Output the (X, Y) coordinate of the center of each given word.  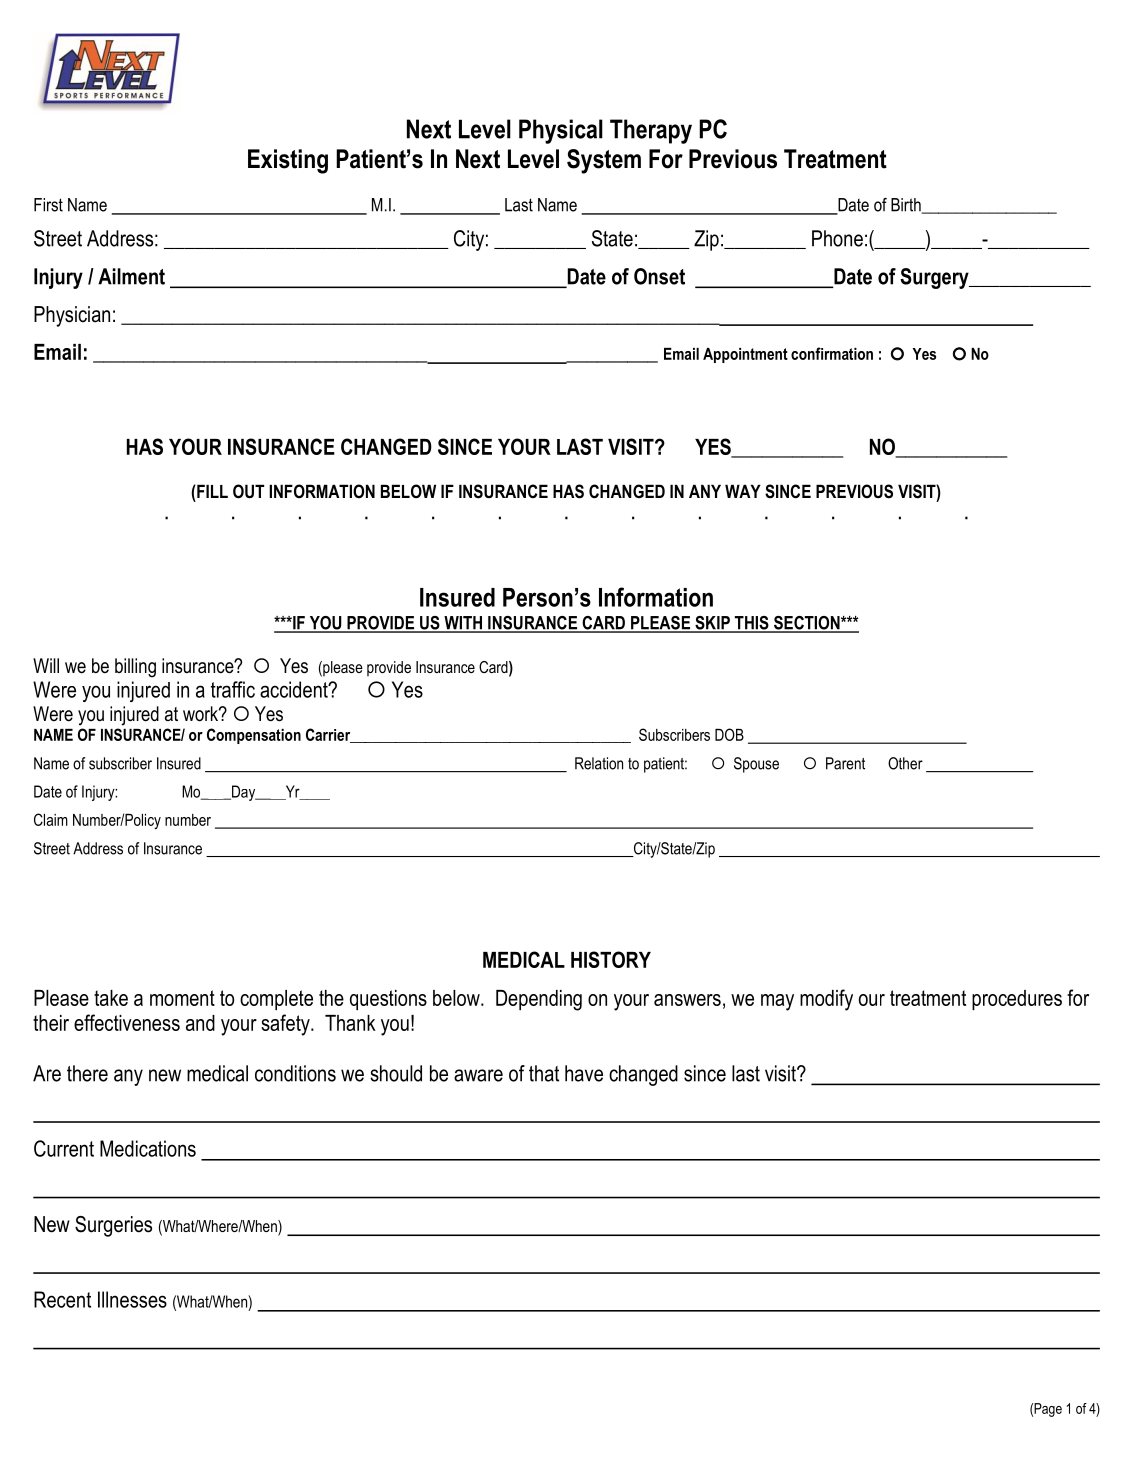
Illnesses (132, 1299)
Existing (288, 161)
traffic (233, 689)
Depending (539, 1000)
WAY (743, 491)
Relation (599, 763)
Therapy (651, 131)
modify (826, 1000)
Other (905, 763)
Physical (561, 131)
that (544, 1073)
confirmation (832, 353)
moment (182, 998)
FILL (211, 491)
